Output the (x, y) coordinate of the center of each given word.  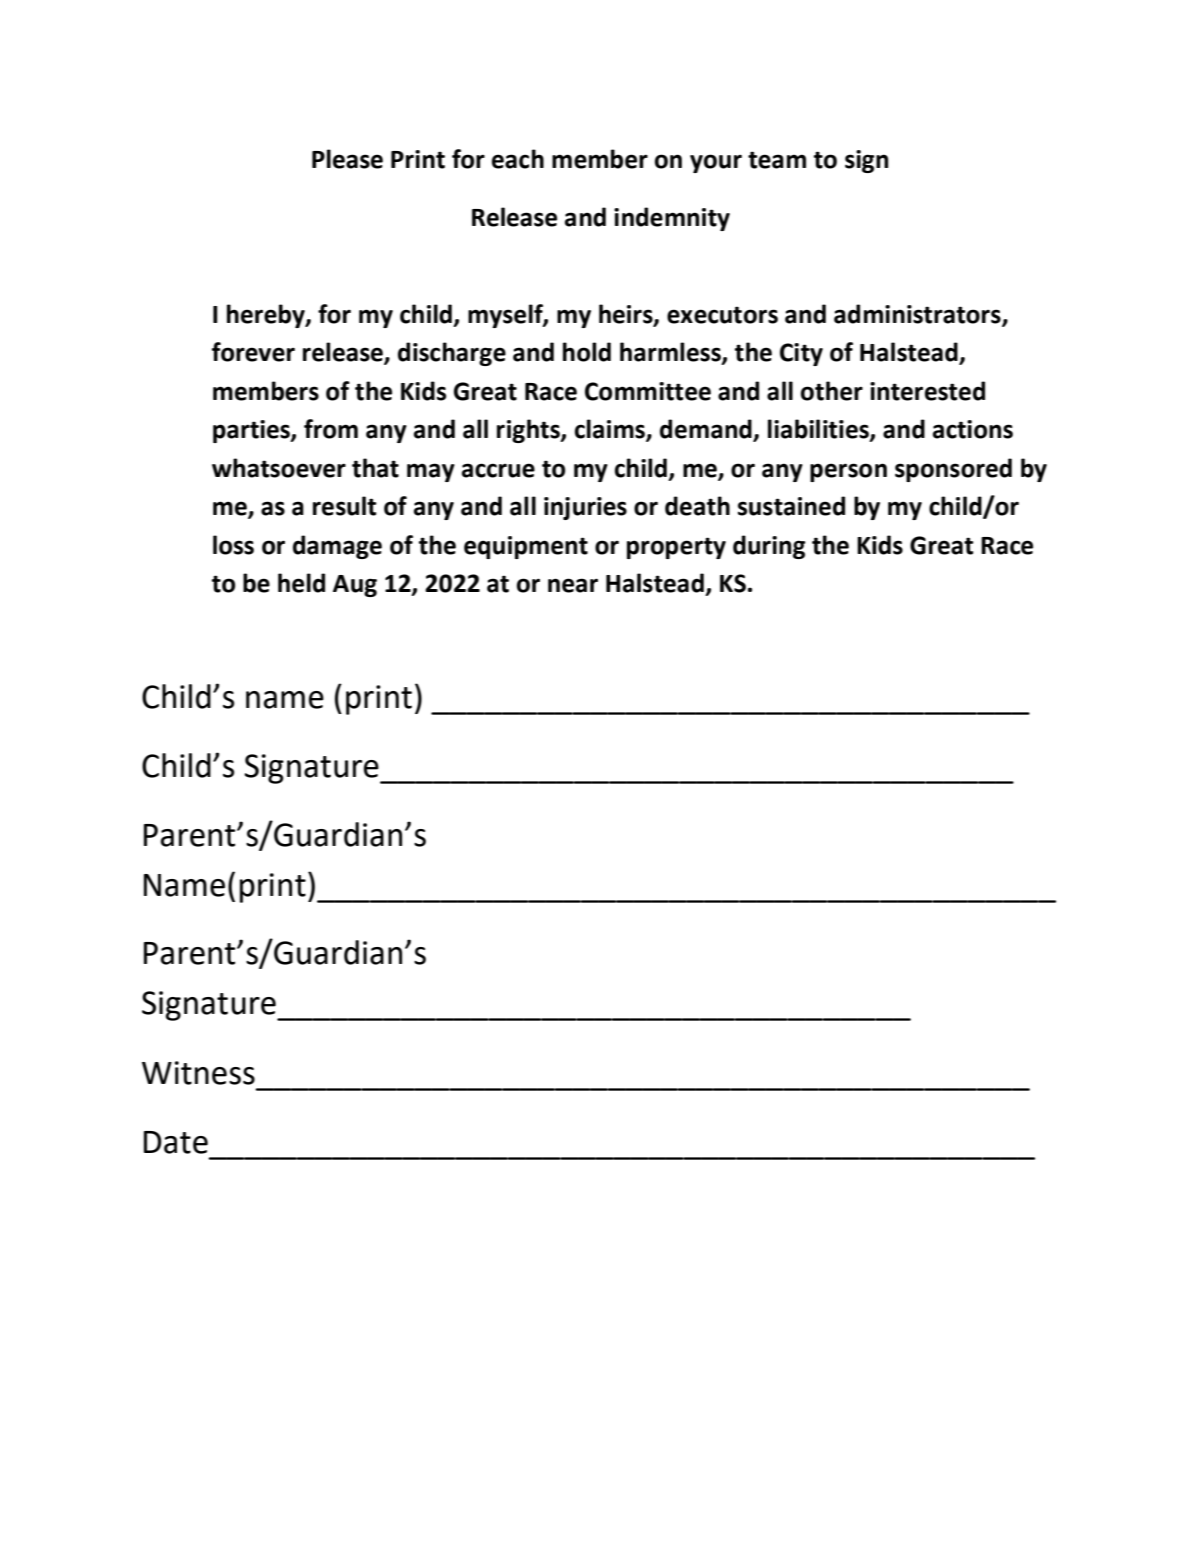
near (573, 585)
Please (347, 159)
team (777, 160)
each (518, 159)
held (301, 583)
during (769, 547)
